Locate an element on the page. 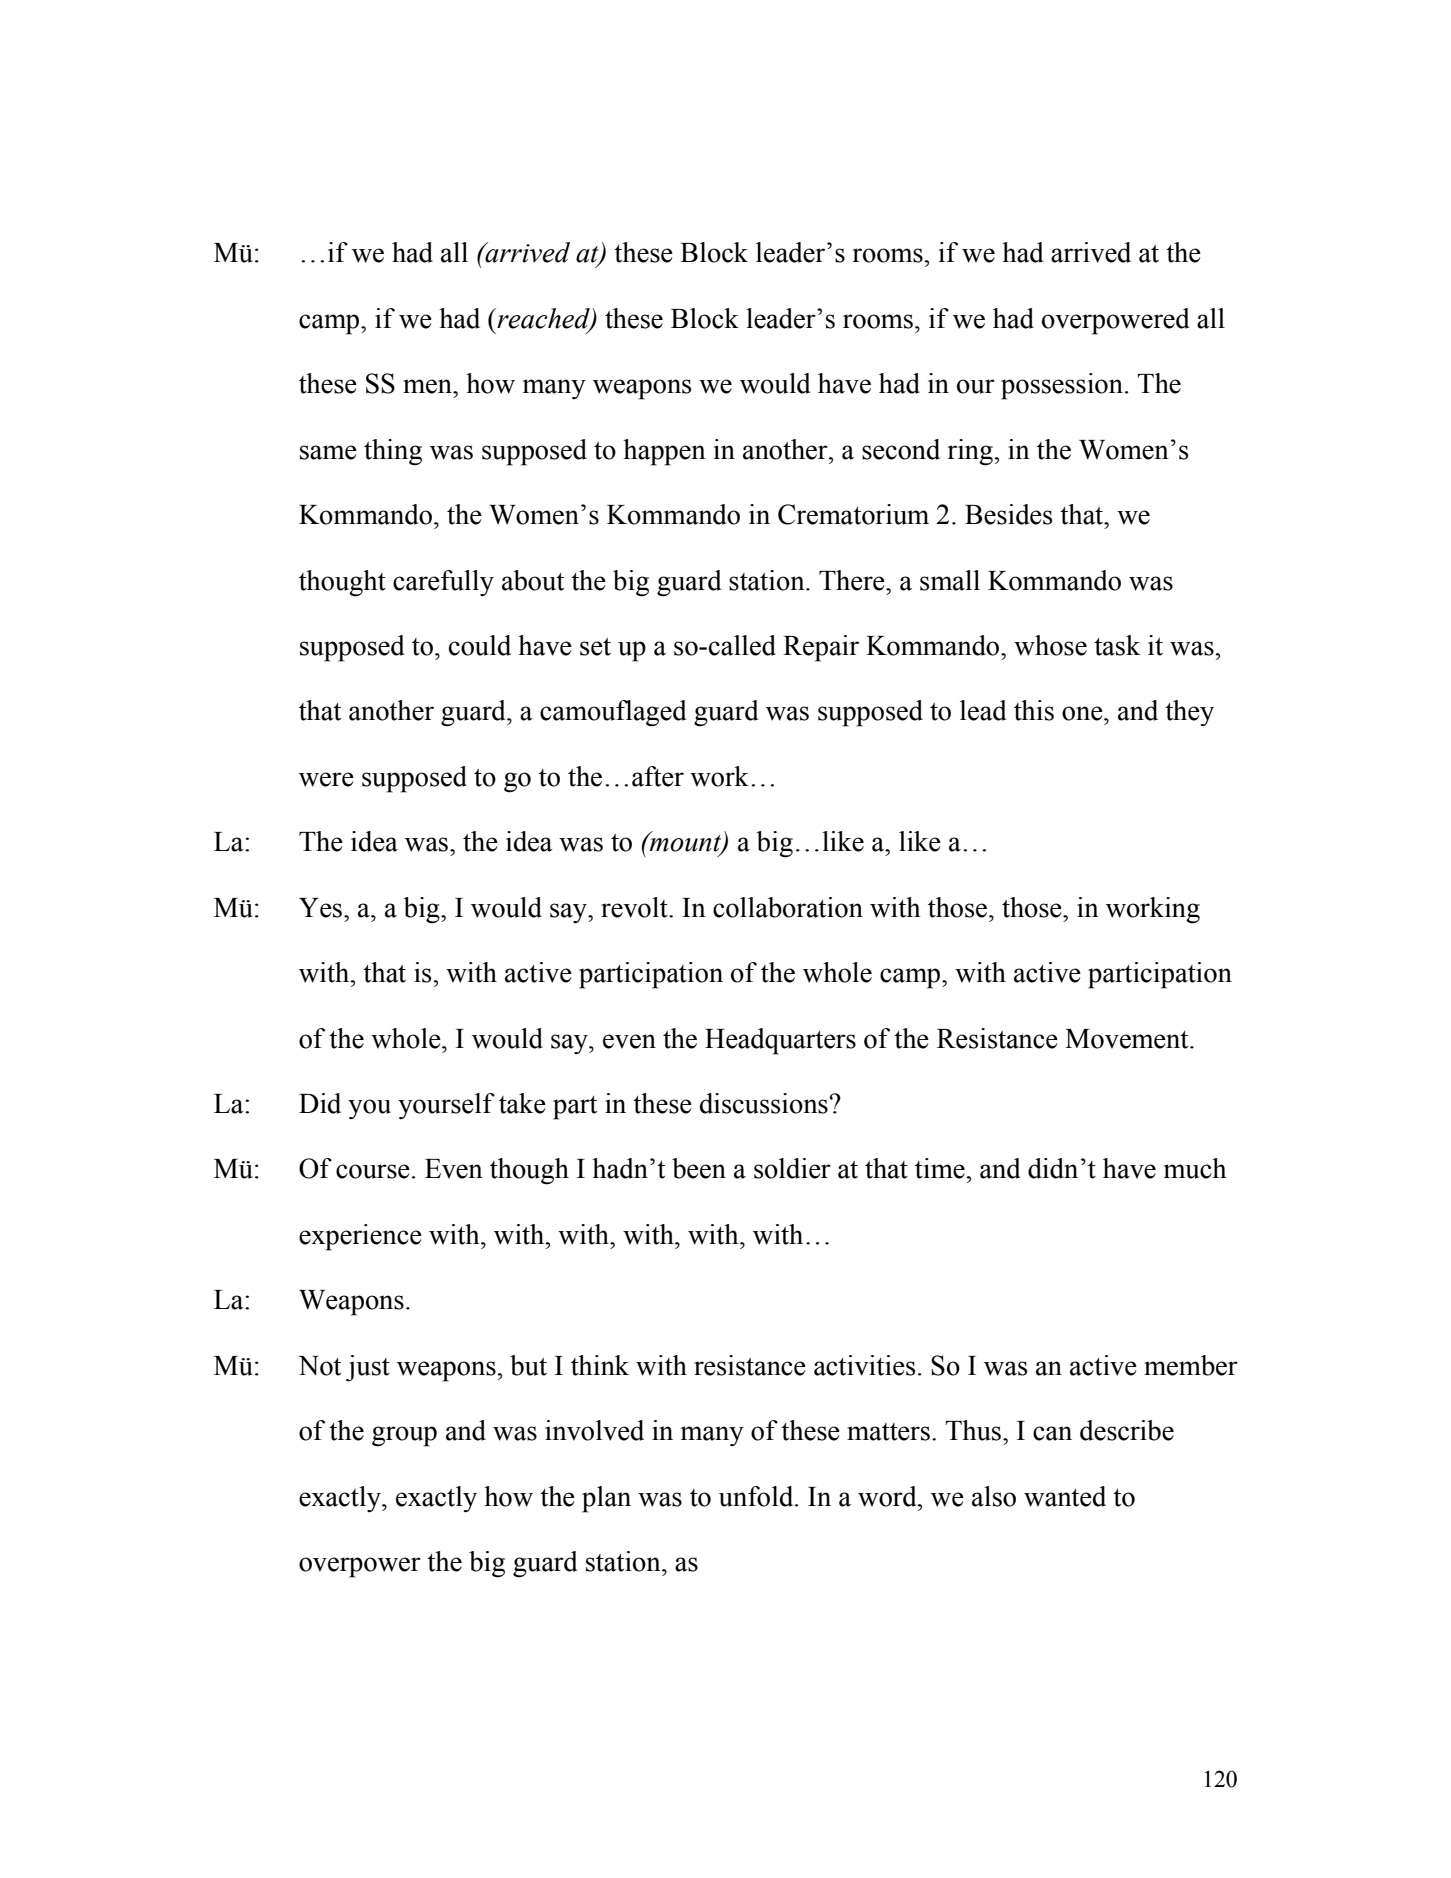 The width and height of the image is (1451, 1878). soldier is located at coordinates (792, 1168).
